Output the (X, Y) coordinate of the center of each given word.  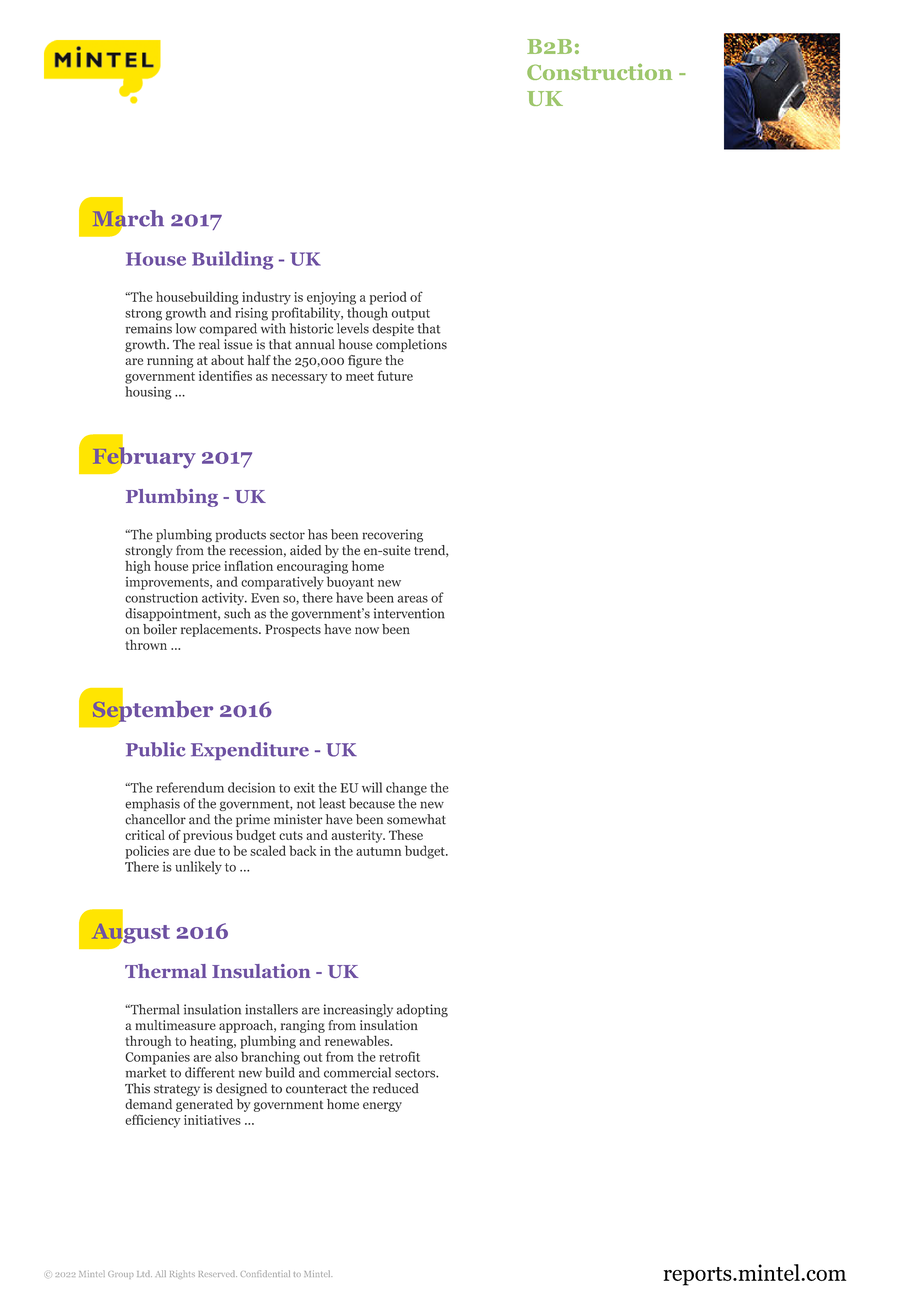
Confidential (265, 1273)
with (273, 328)
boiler (160, 629)
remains (149, 328)
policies (147, 852)
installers (271, 1009)
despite (393, 329)
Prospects (293, 630)
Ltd (144, 1273)
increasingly (358, 1010)
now (367, 630)
